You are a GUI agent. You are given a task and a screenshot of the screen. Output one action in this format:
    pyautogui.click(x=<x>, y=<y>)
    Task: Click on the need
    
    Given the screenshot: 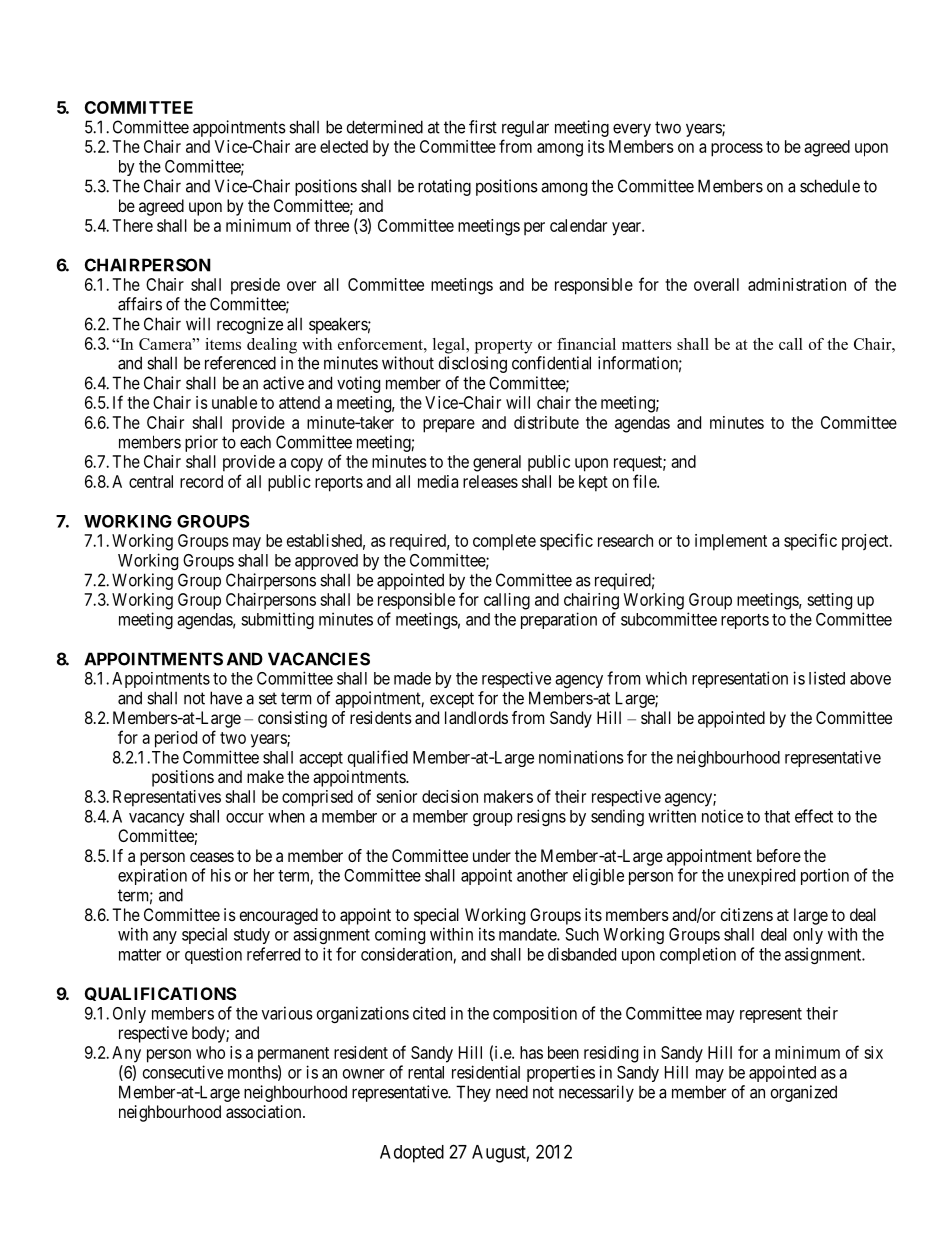 What is the action you would take?
    pyautogui.click(x=512, y=1092)
